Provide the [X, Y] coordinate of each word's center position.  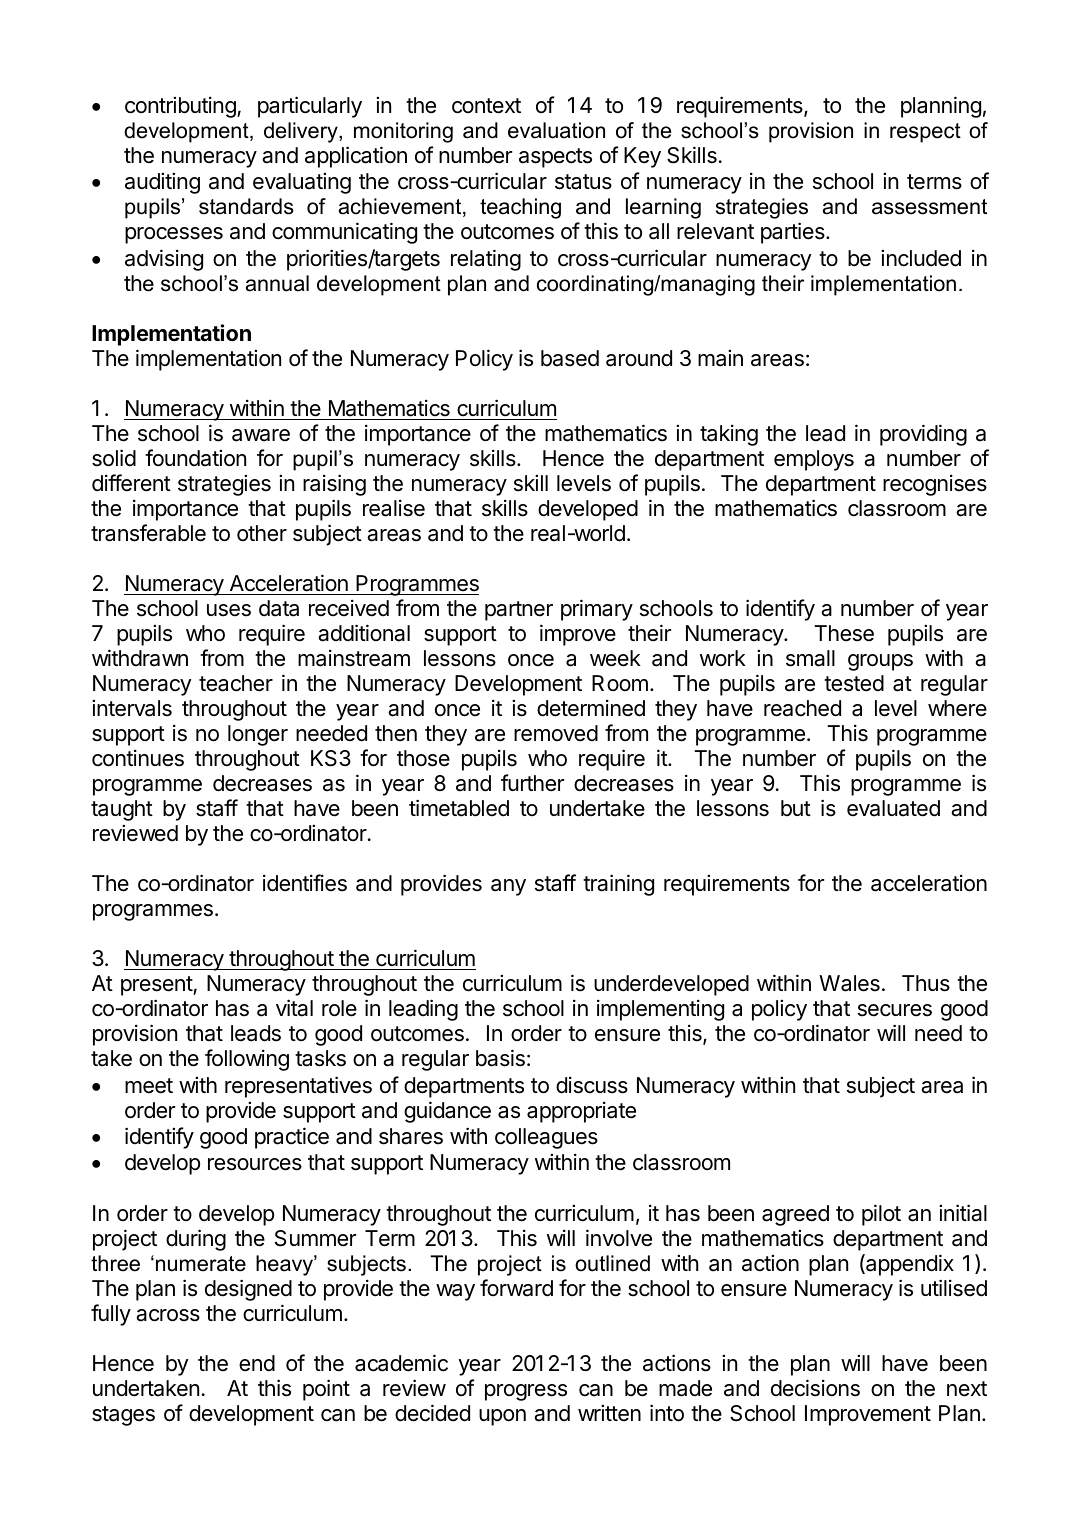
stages [123, 1416]
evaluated [893, 808]
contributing [181, 107]
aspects [555, 158]
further [532, 783]
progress [526, 1392]
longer [258, 735]
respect [925, 133]
